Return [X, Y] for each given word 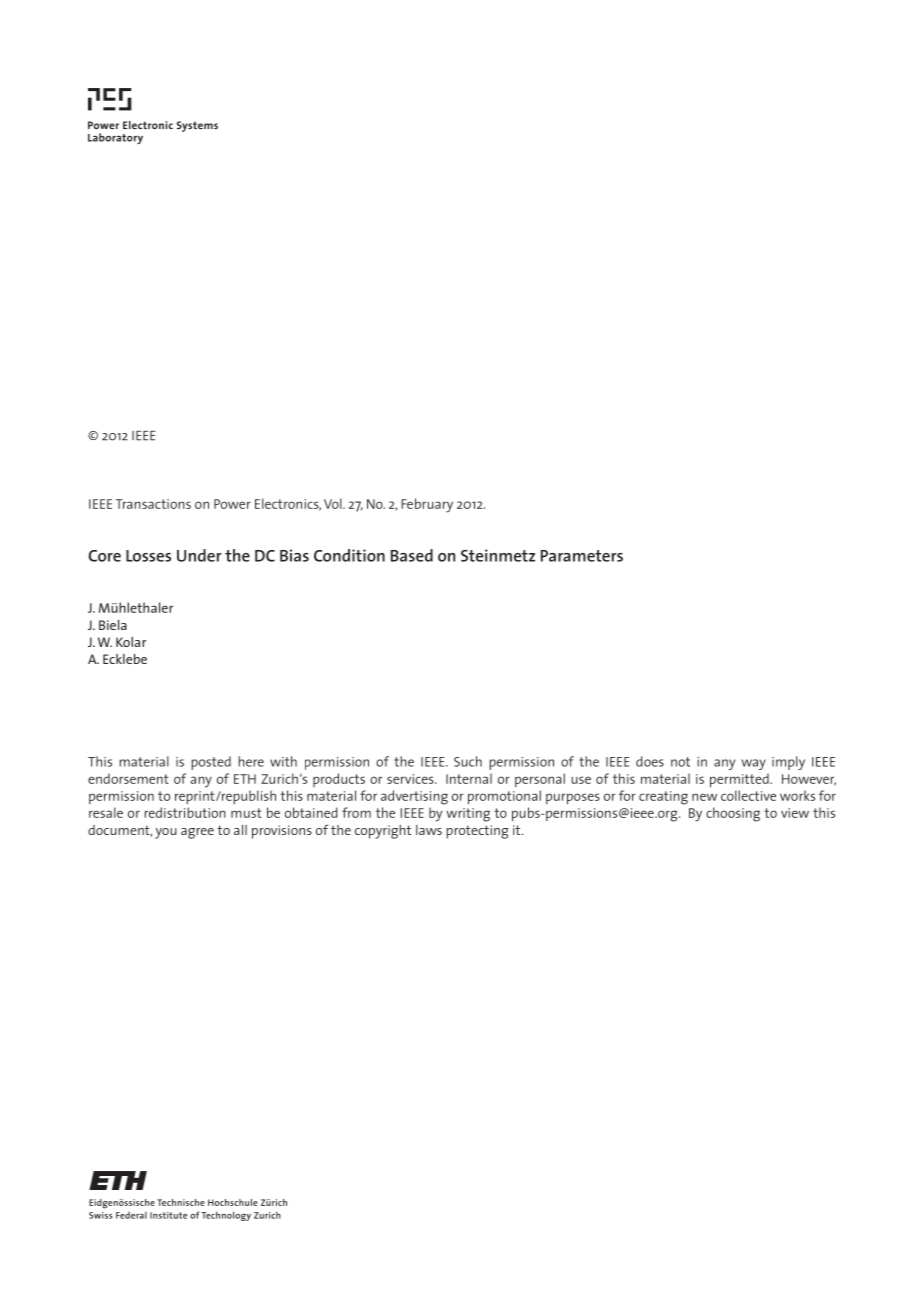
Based [412, 555]
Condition [349, 555]
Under [199, 555]
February [427, 505]
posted [211, 763]
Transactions [153, 504]
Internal [469, 778]
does [650, 761]
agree [197, 833]
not [680, 762]
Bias [294, 555]
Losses [148, 556]
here [251, 761]
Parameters [582, 556]
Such [468, 761]
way [754, 764]
